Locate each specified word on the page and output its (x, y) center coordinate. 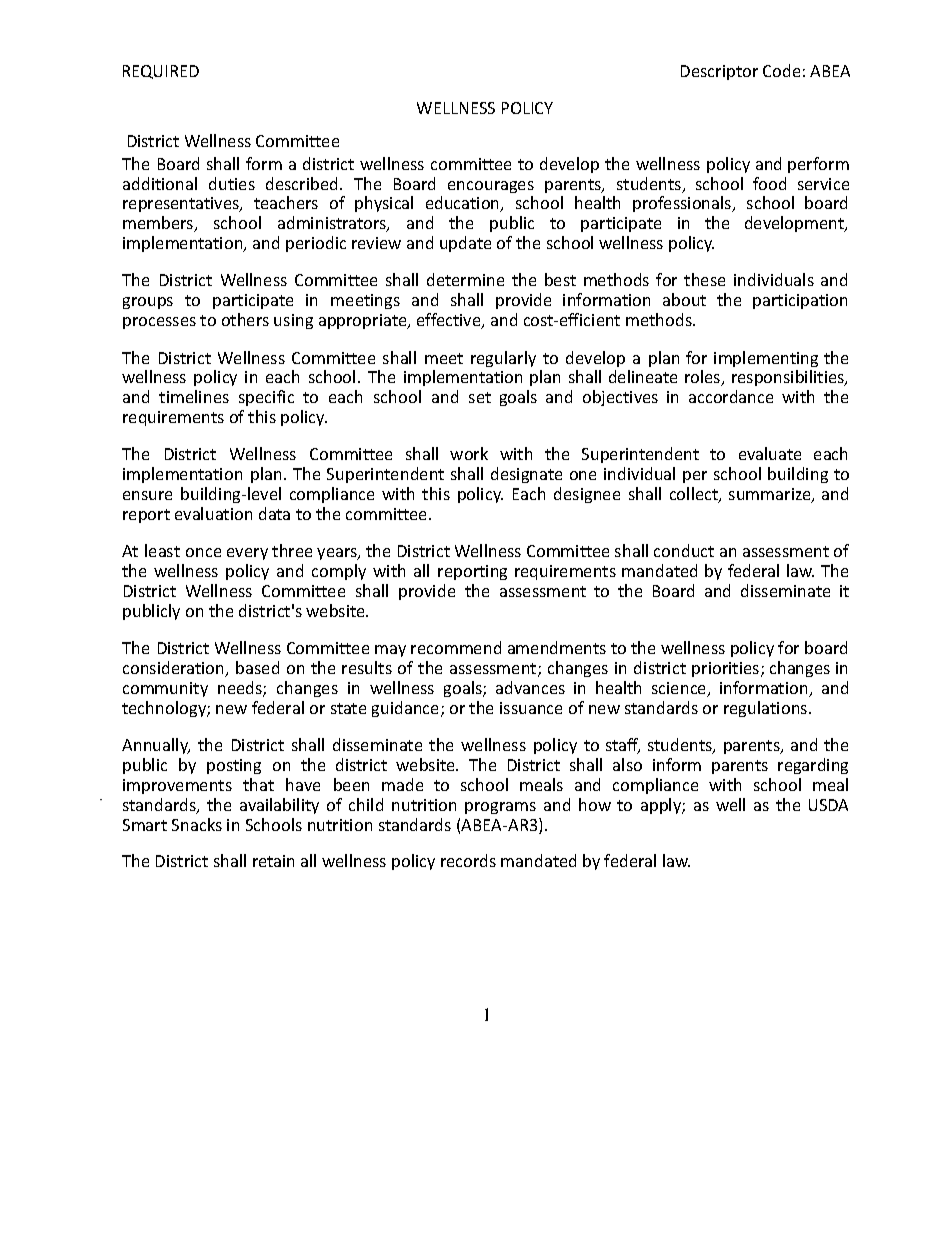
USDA (828, 805)
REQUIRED (161, 72)
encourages (491, 187)
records (468, 860)
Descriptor (719, 72)
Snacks (197, 824)
